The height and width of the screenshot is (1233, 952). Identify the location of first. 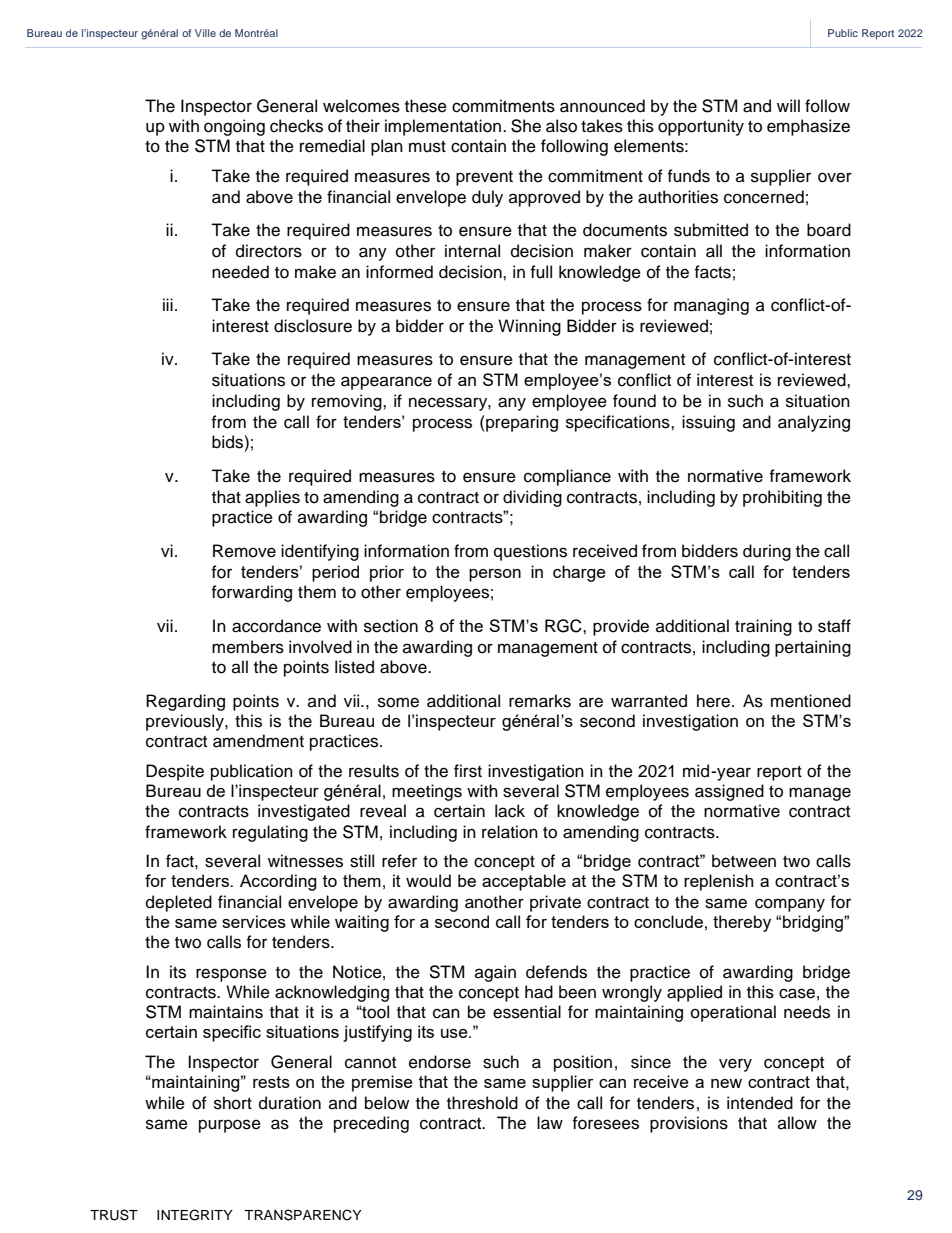
(468, 771).
